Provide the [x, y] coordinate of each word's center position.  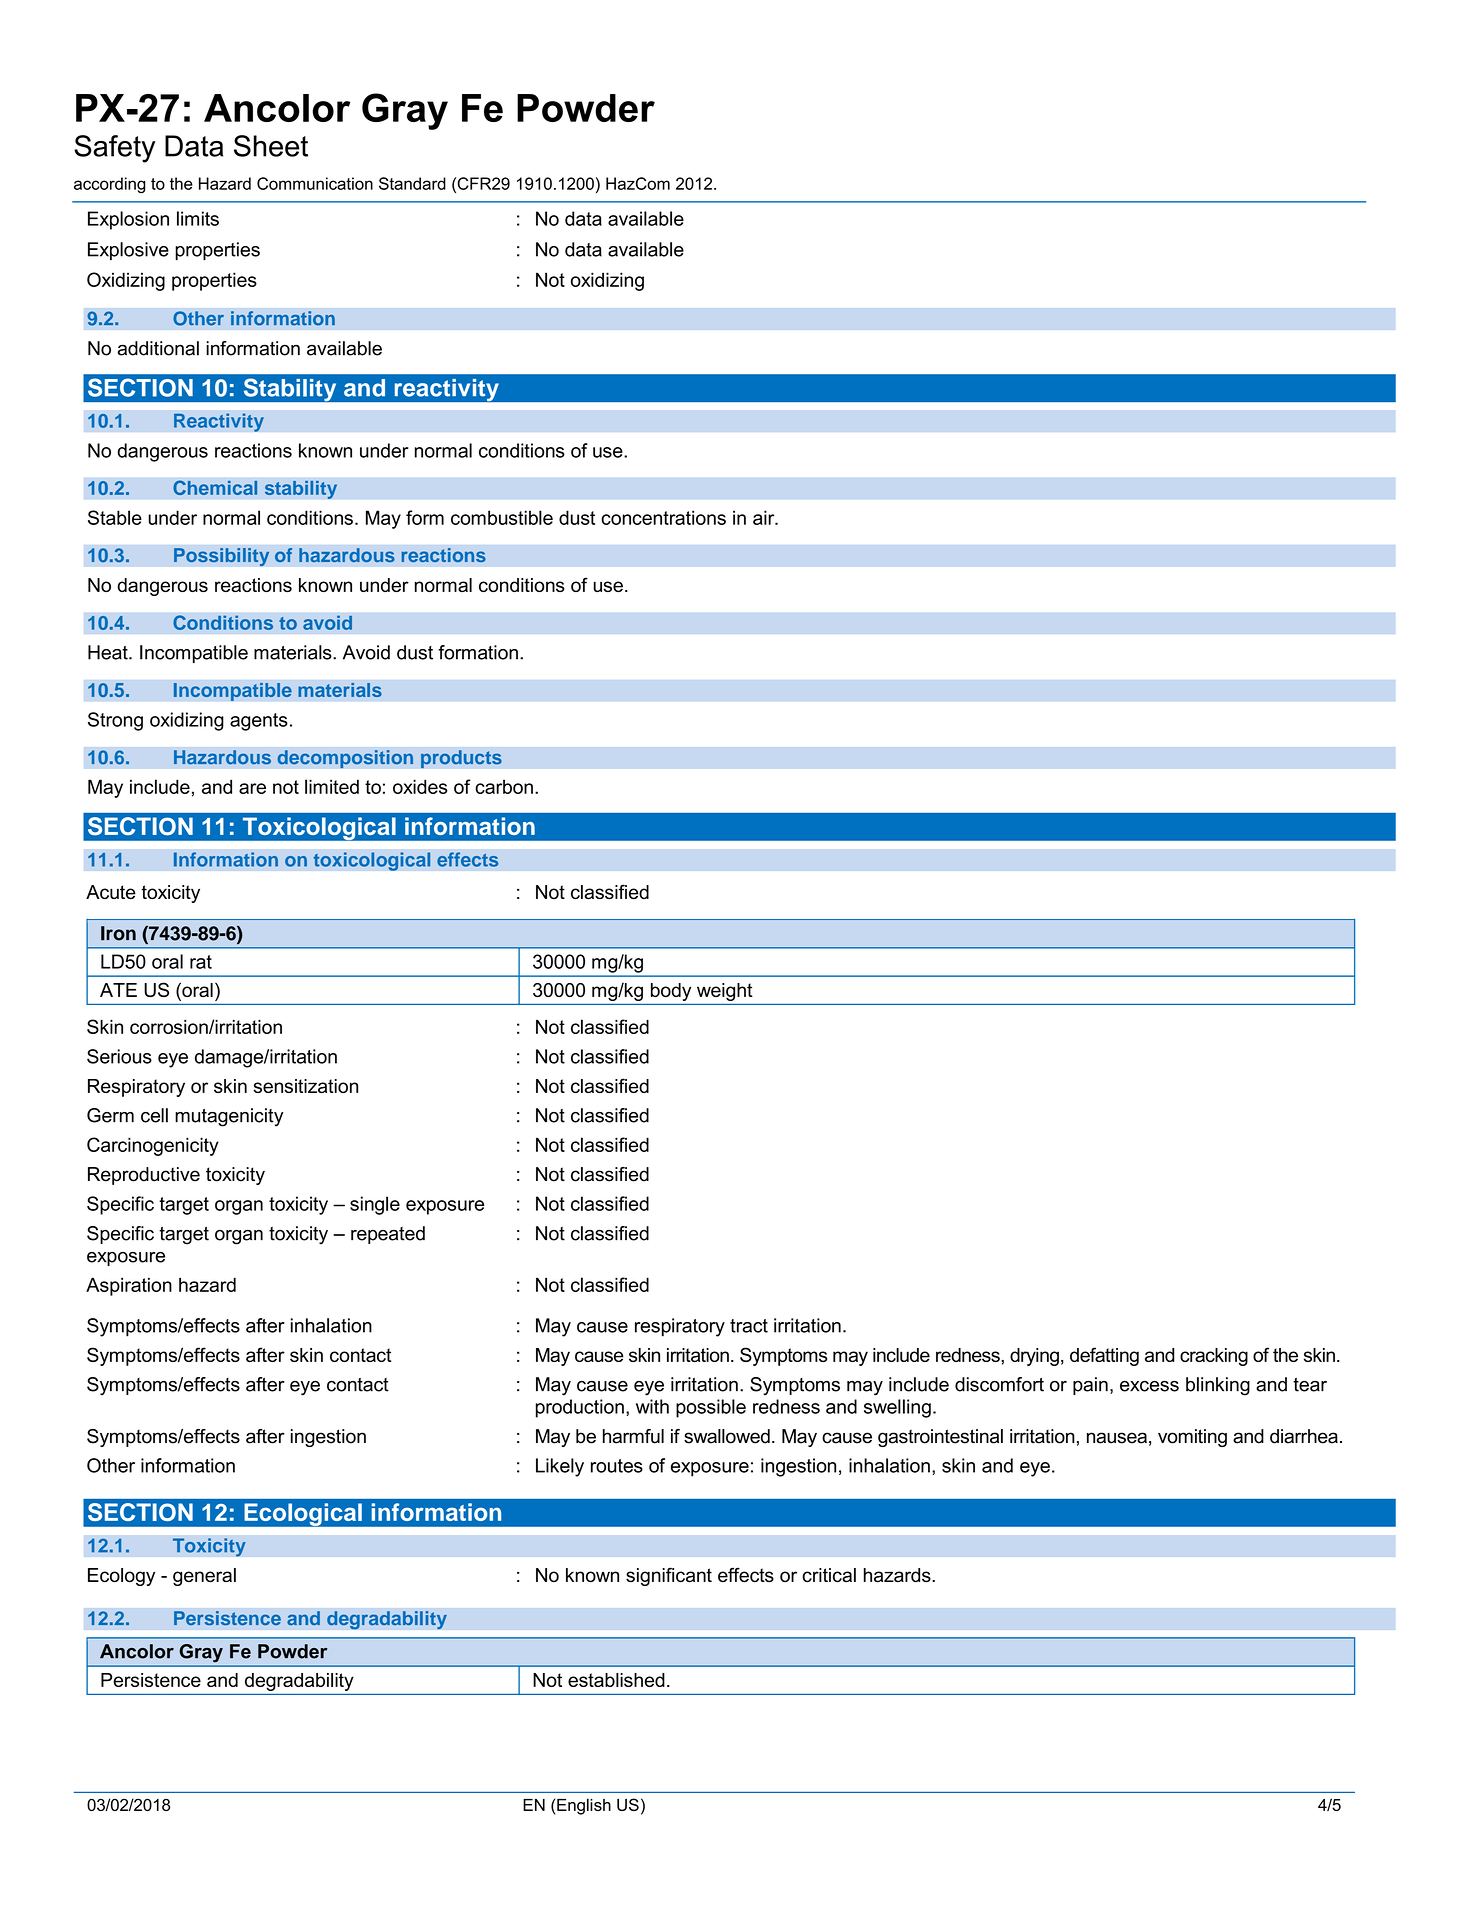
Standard [412, 183]
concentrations [663, 517]
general [204, 1577]
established [616, 1680]
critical [829, 1575]
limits [198, 218]
